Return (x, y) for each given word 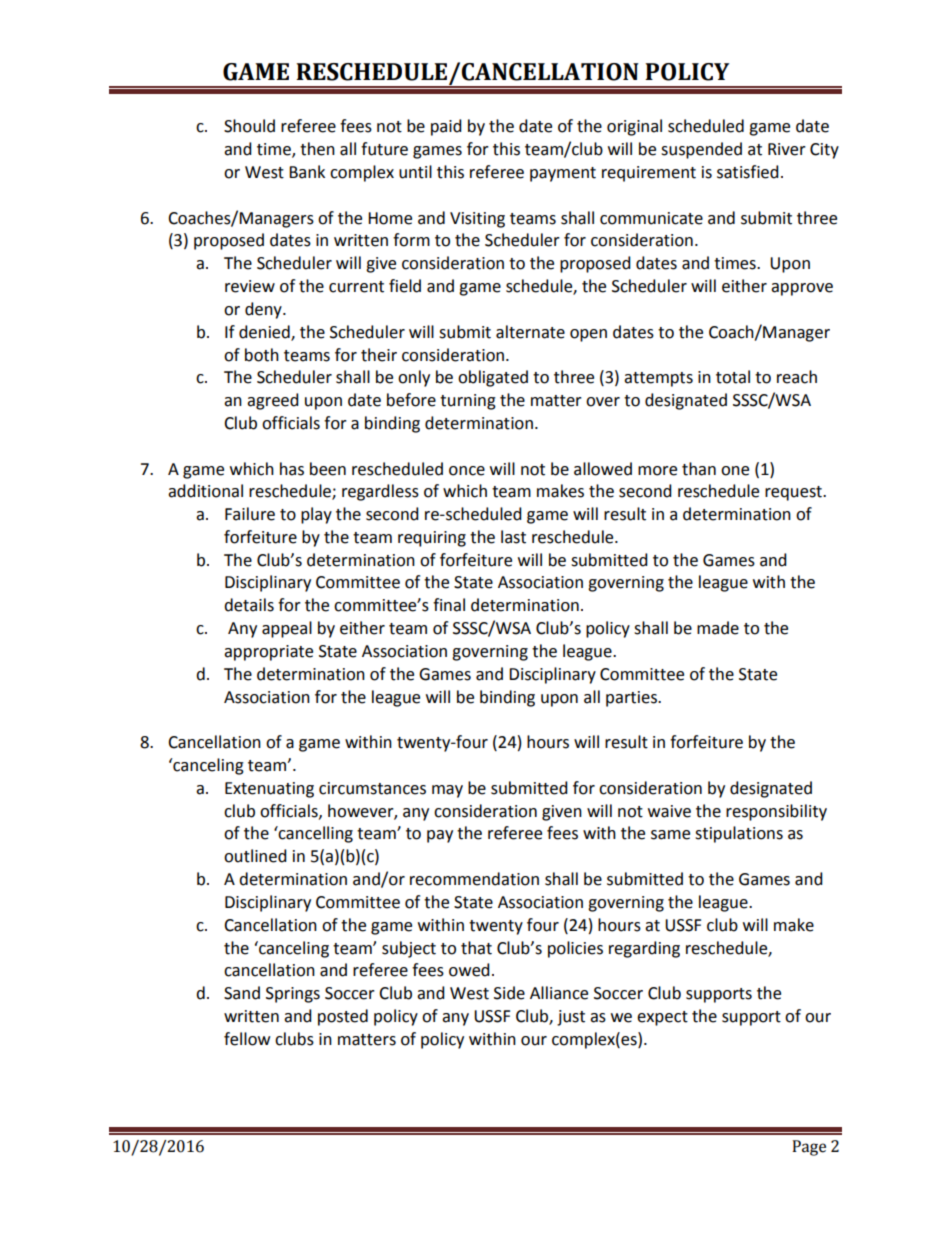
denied (265, 332)
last (513, 537)
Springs (293, 995)
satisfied (748, 172)
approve (802, 289)
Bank (307, 172)
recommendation (474, 879)
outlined (255, 856)
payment (563, 174)
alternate (530, 332)
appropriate (268, 653)
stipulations (739, 834)
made (718, 628)
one (735, 471)
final (449, 605)
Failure (250, 514)
